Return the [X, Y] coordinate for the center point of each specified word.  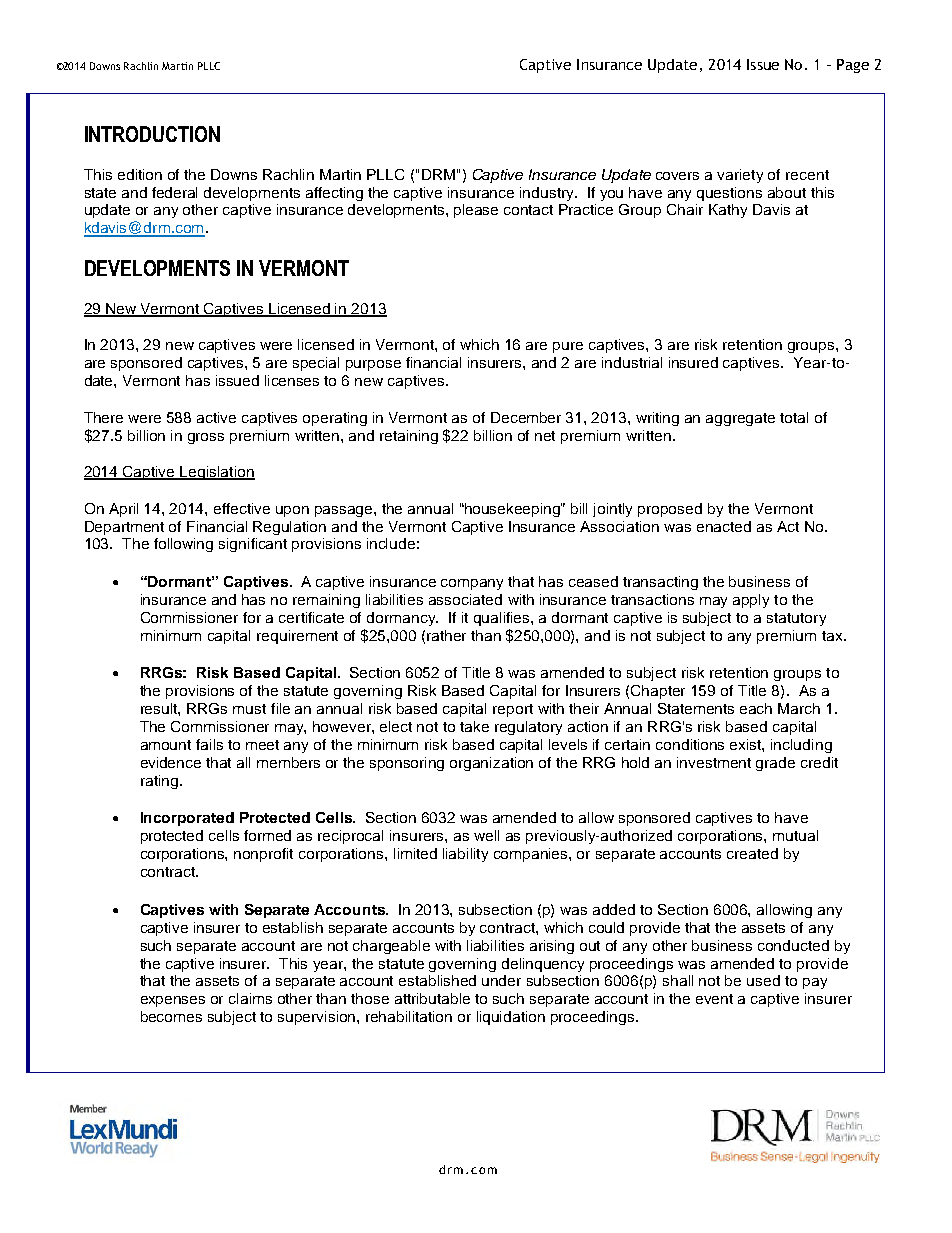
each [756, 708]
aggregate [740, 419]
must [249, 709]
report [513, 710]
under [501, 980]
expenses [173, 1001]
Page [853, 66]
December [526, 417]
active [216, 417]
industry [548, 194]
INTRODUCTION [152, 134]
